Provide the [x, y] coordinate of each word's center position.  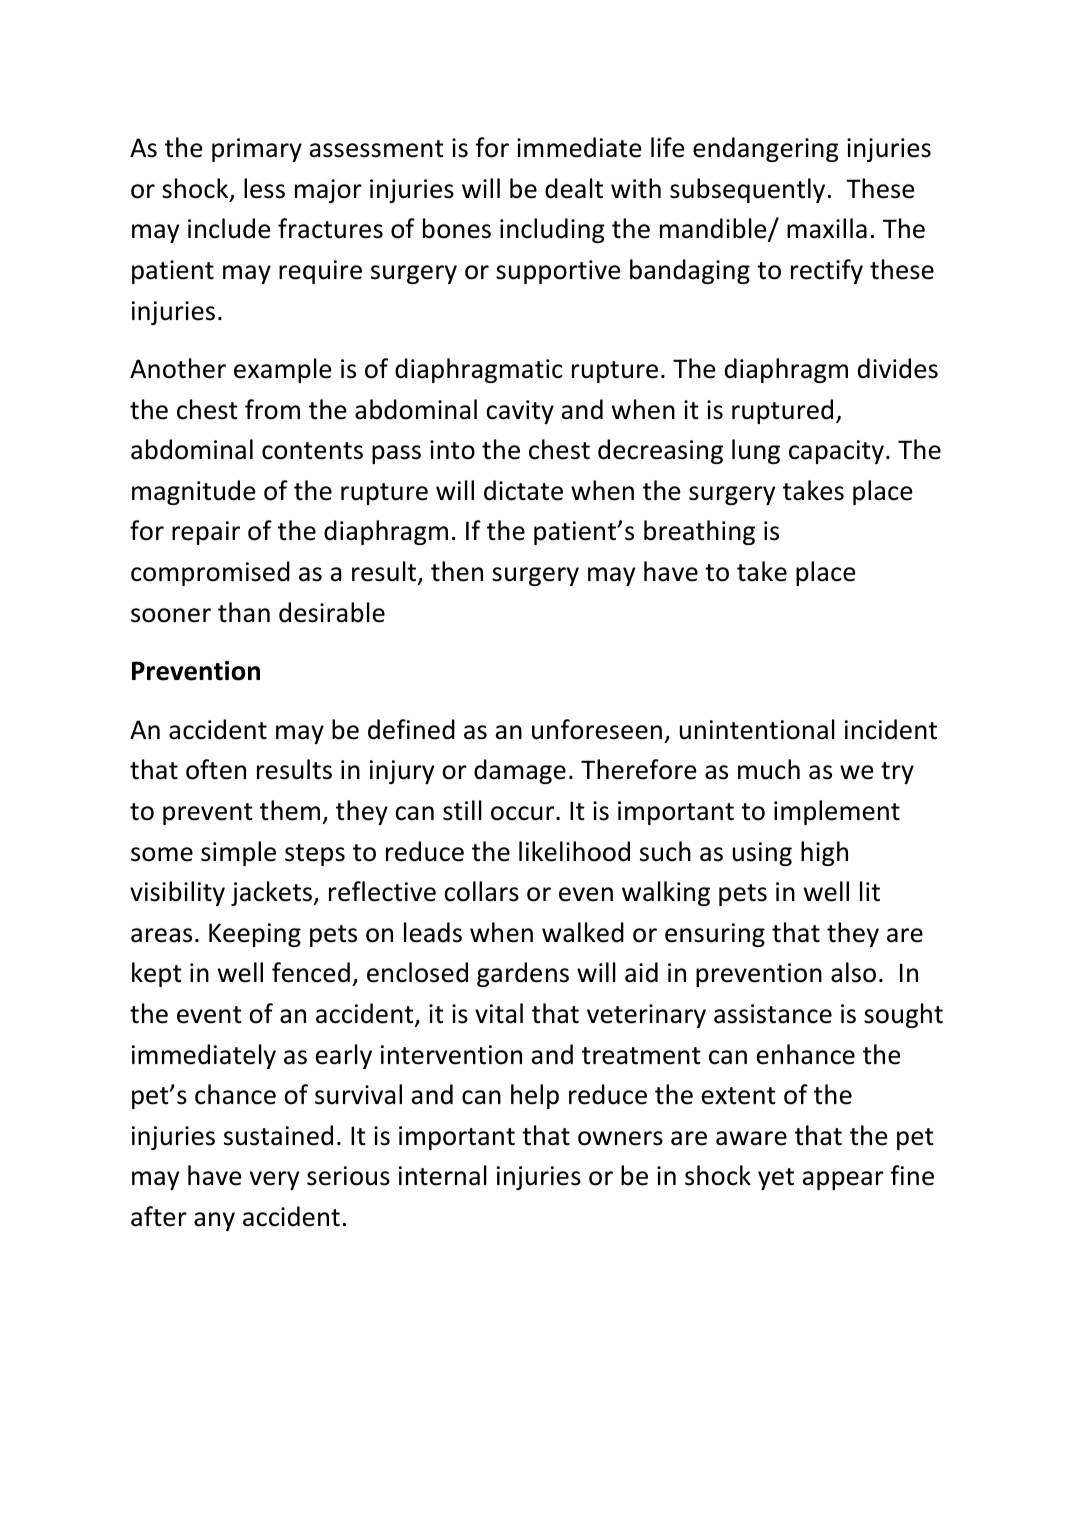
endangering [766, 149]
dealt [574, 188]
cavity [520, 412]
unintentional [757, 729]
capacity [836, 452]
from [272, 409]
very [274, 1180]
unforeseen [597, 729]
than [244, 612]
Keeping [255, 935]
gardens [523, 974]
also [853, 972]
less [264, 188]
